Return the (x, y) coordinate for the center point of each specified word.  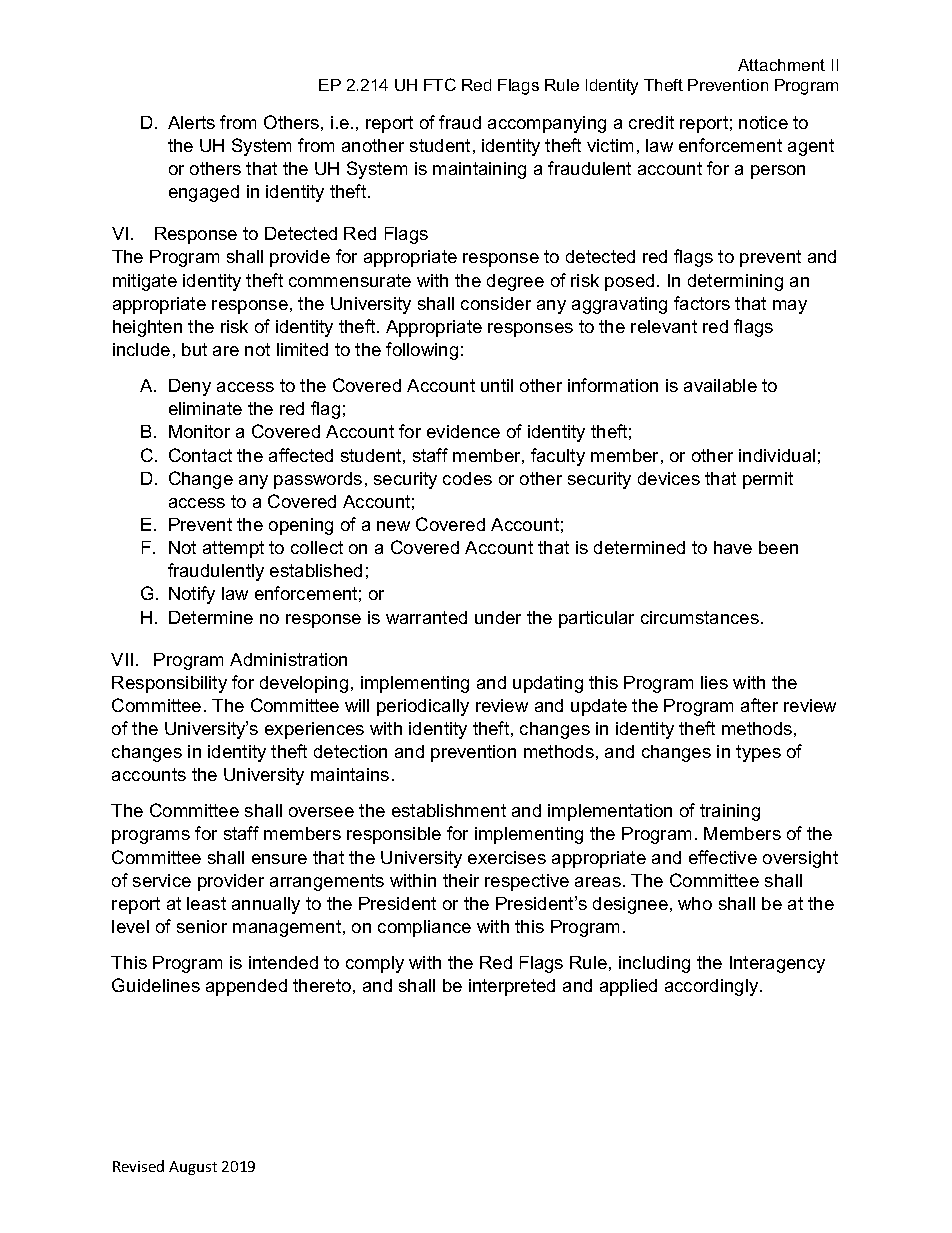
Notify (192, 595)
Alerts (191, 122)
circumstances (700, 617)
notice (763, 122)
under (498, 617)
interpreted (512, 987)
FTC (440, 84)
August (193, 1168)
